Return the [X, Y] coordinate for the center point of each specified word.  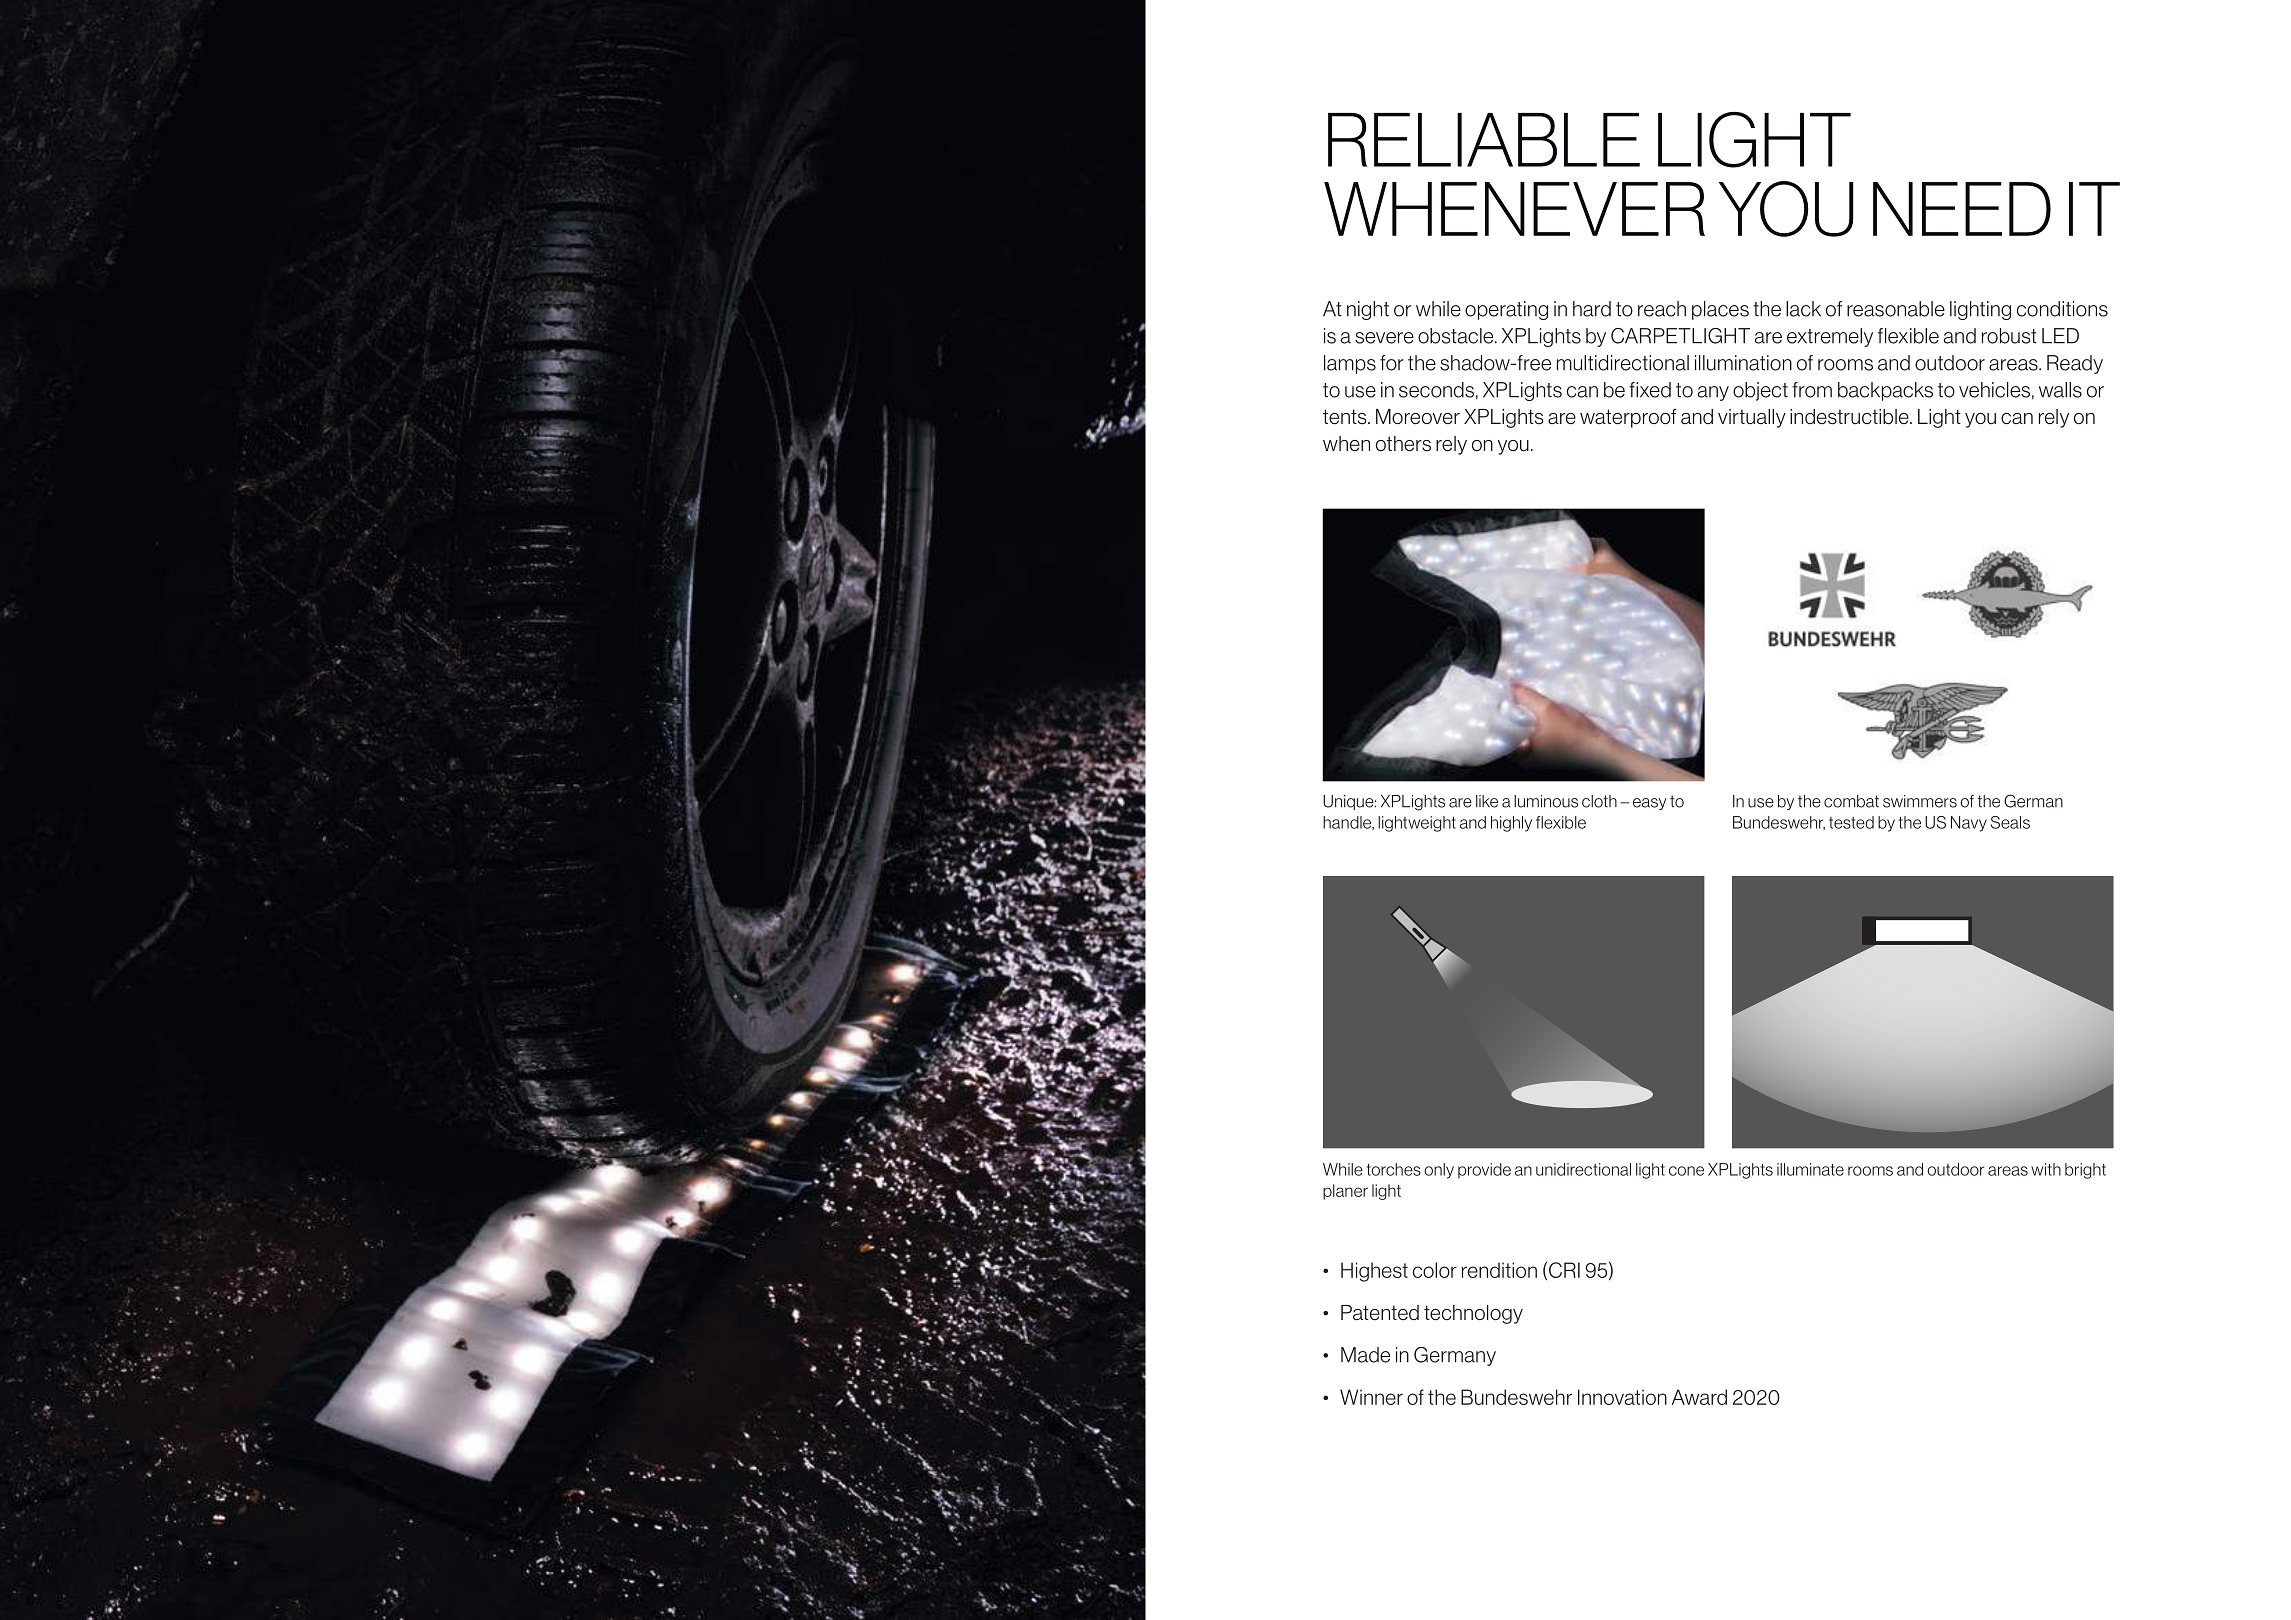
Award [1699, 1397]
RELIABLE [1484, 140]
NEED [1962, 209]
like [1487, 801]
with [2046, 1169]
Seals [2010, 822]
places [1720, 310]
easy [1650, 804]
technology [1473, 1314]
